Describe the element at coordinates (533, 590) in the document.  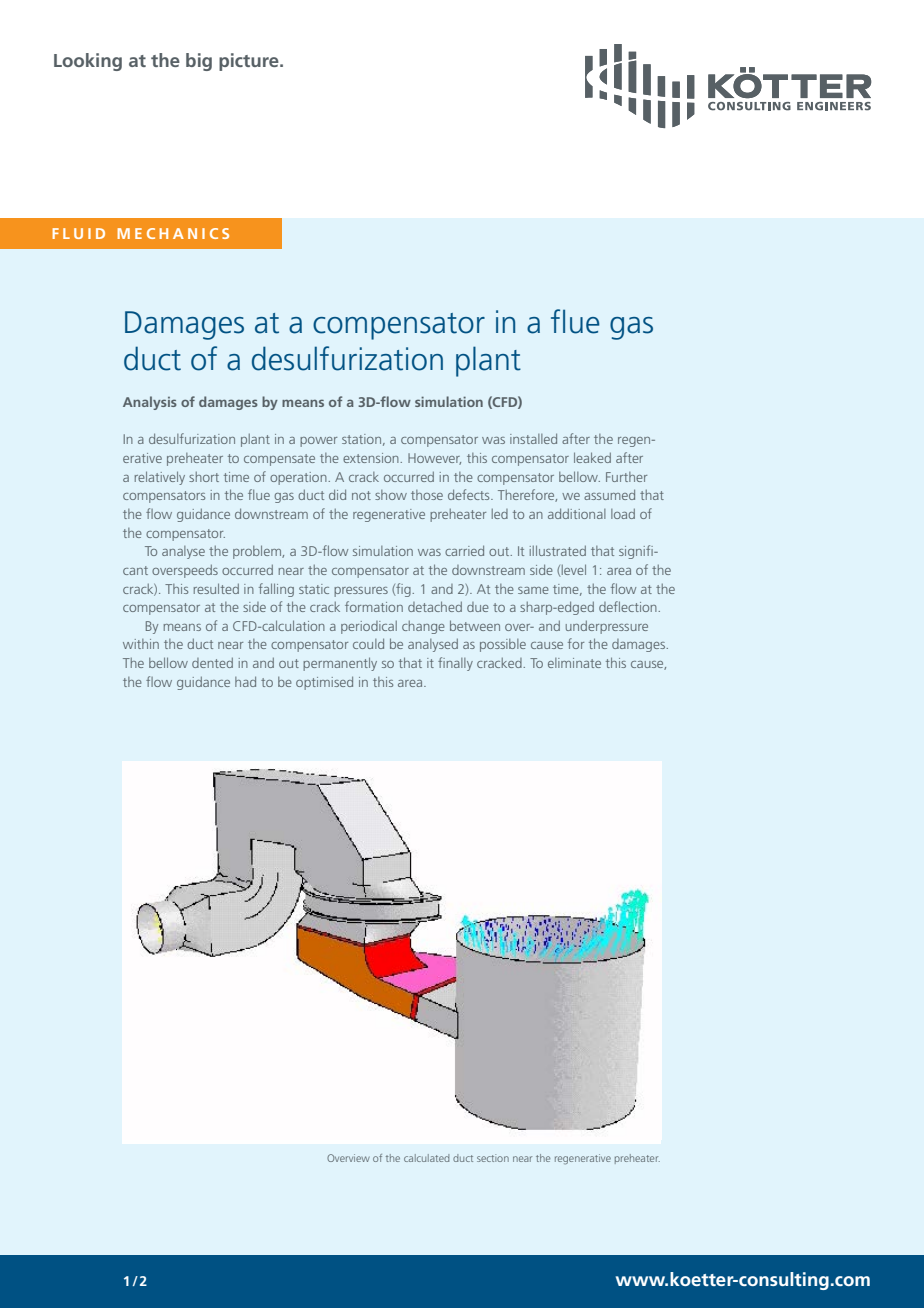
I see `same` at that location.
